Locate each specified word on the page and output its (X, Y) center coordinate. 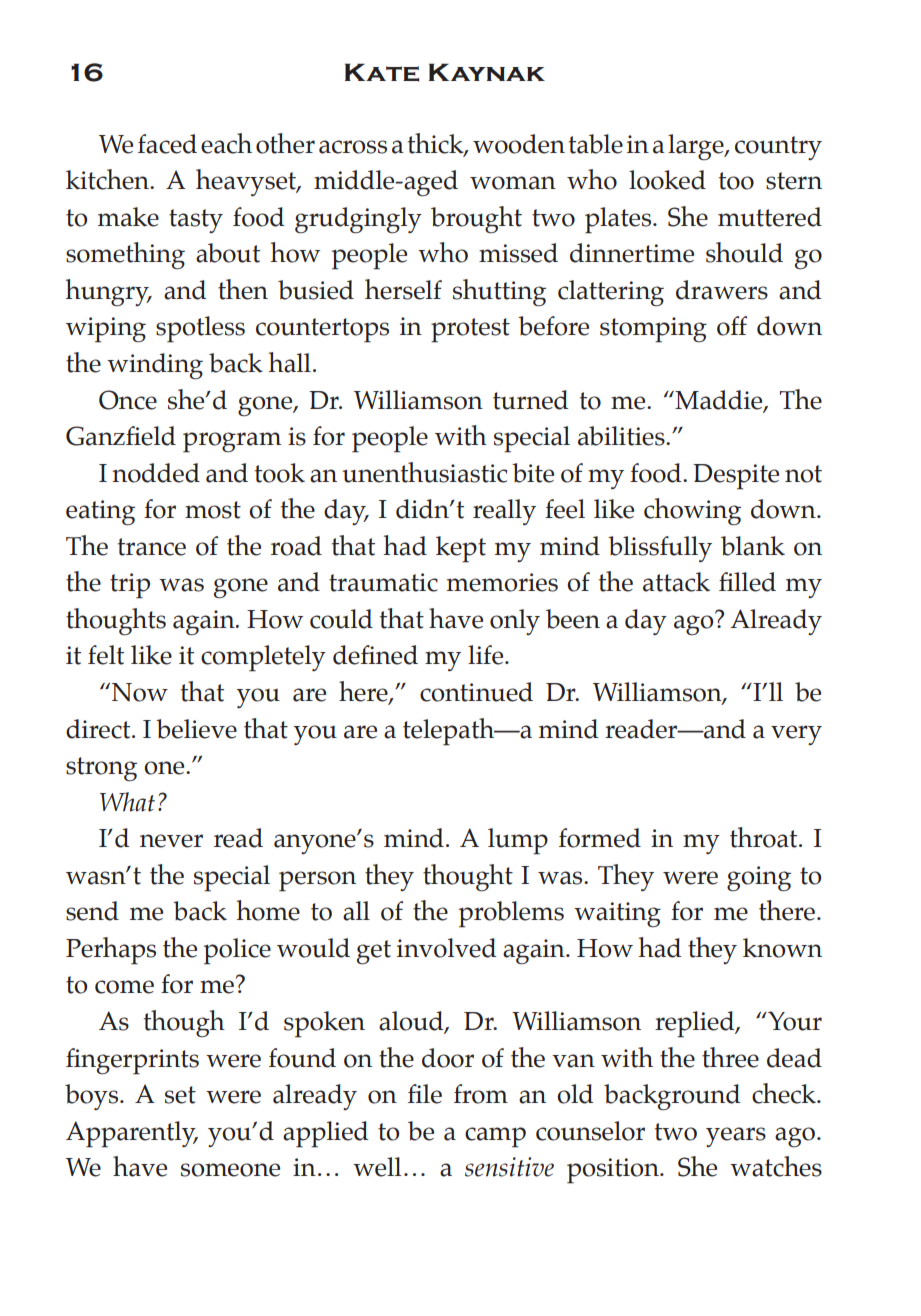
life (487, 655)
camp (495, 1137)
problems (511, 914)
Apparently (132, 1134)
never (171, 841)
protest (470, 330)
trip (130, 586)
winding (155, 366)
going (759, 879)
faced (167, 144)
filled (747, 582)
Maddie (719, 400)
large (697, 147)
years (736, 1137)
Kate (382, 72)
